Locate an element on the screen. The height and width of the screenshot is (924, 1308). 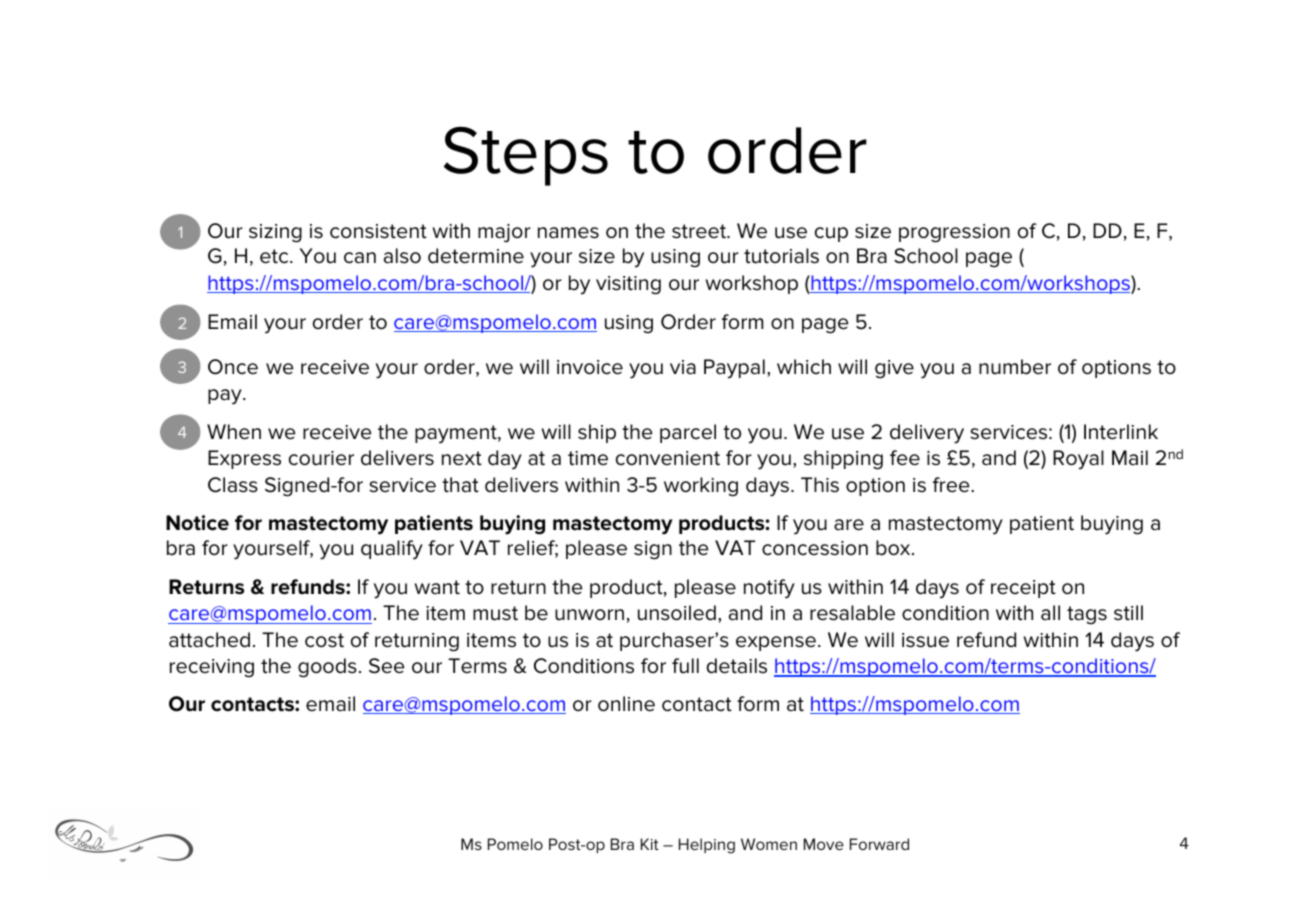
via is located at coordinates (683, 367).
